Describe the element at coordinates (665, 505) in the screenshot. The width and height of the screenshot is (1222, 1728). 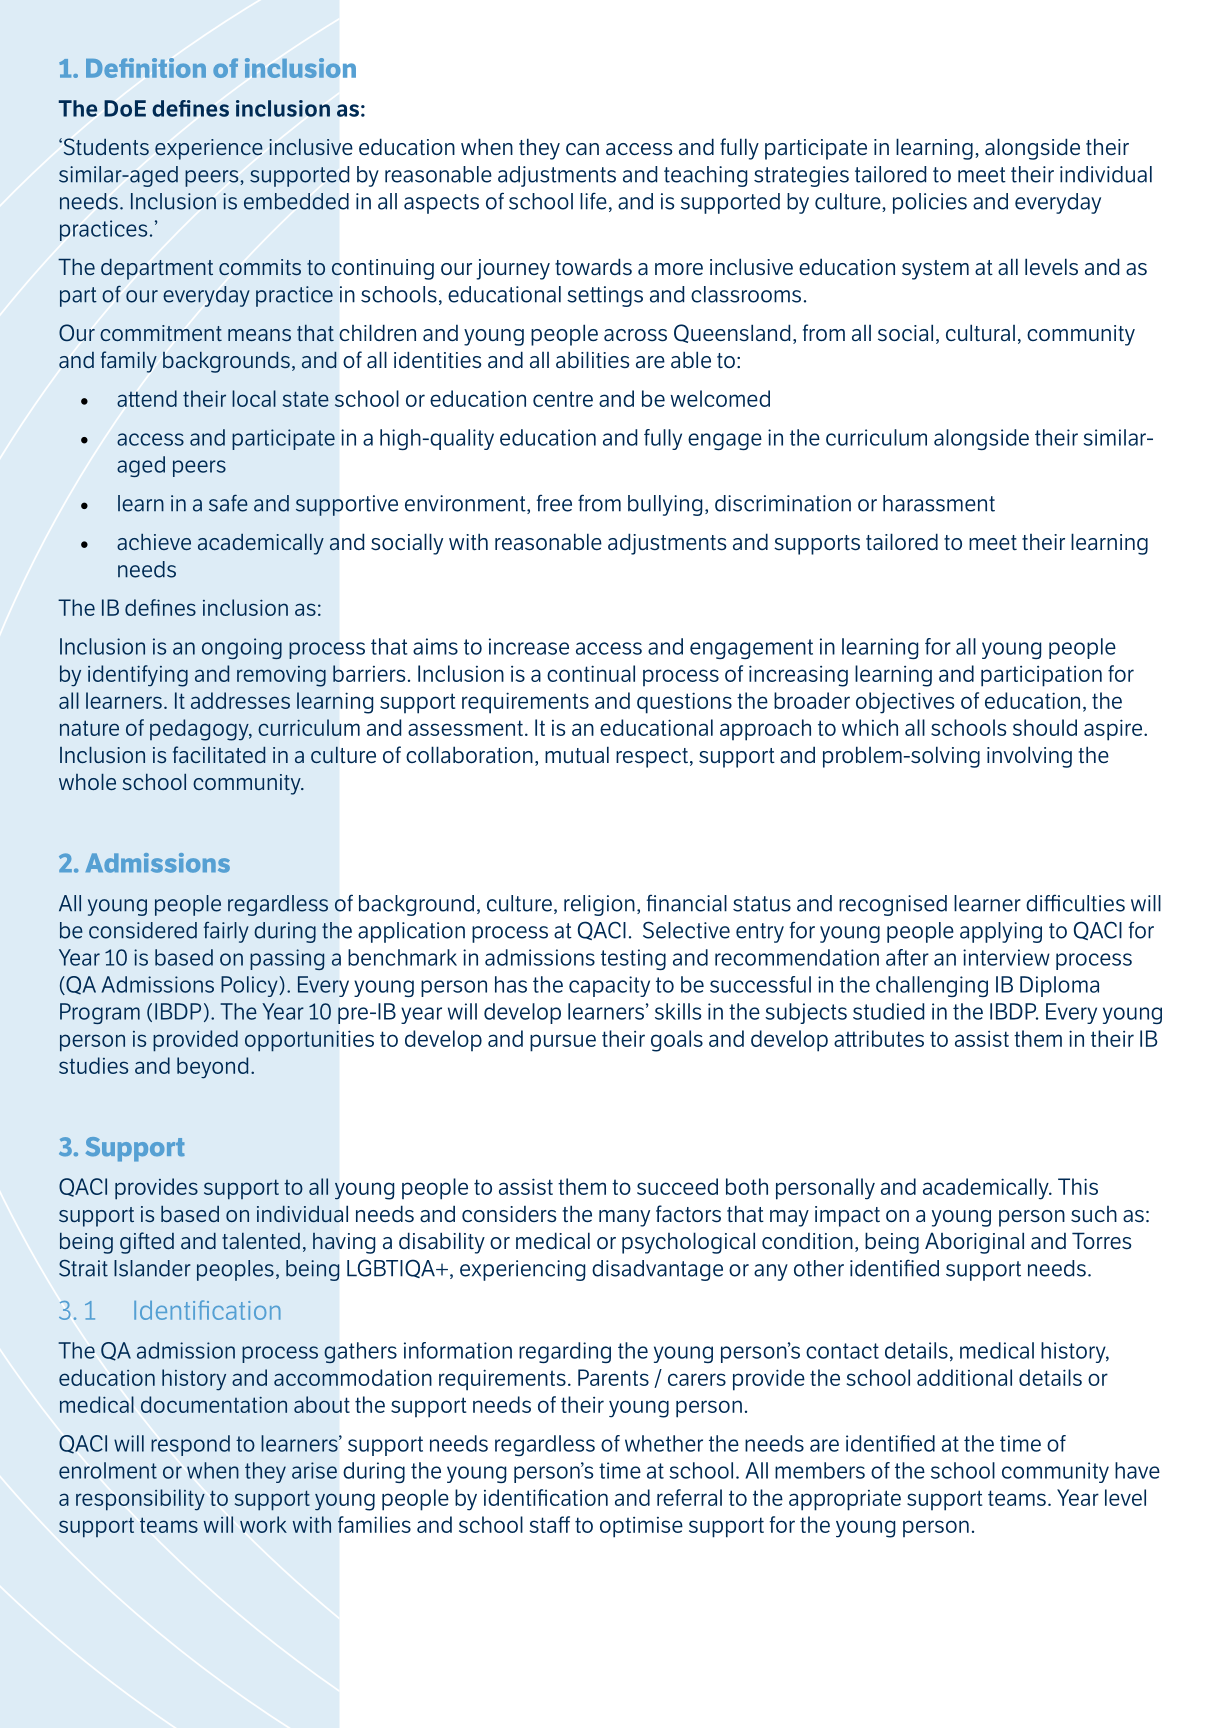
I see `bullying` at that location.
